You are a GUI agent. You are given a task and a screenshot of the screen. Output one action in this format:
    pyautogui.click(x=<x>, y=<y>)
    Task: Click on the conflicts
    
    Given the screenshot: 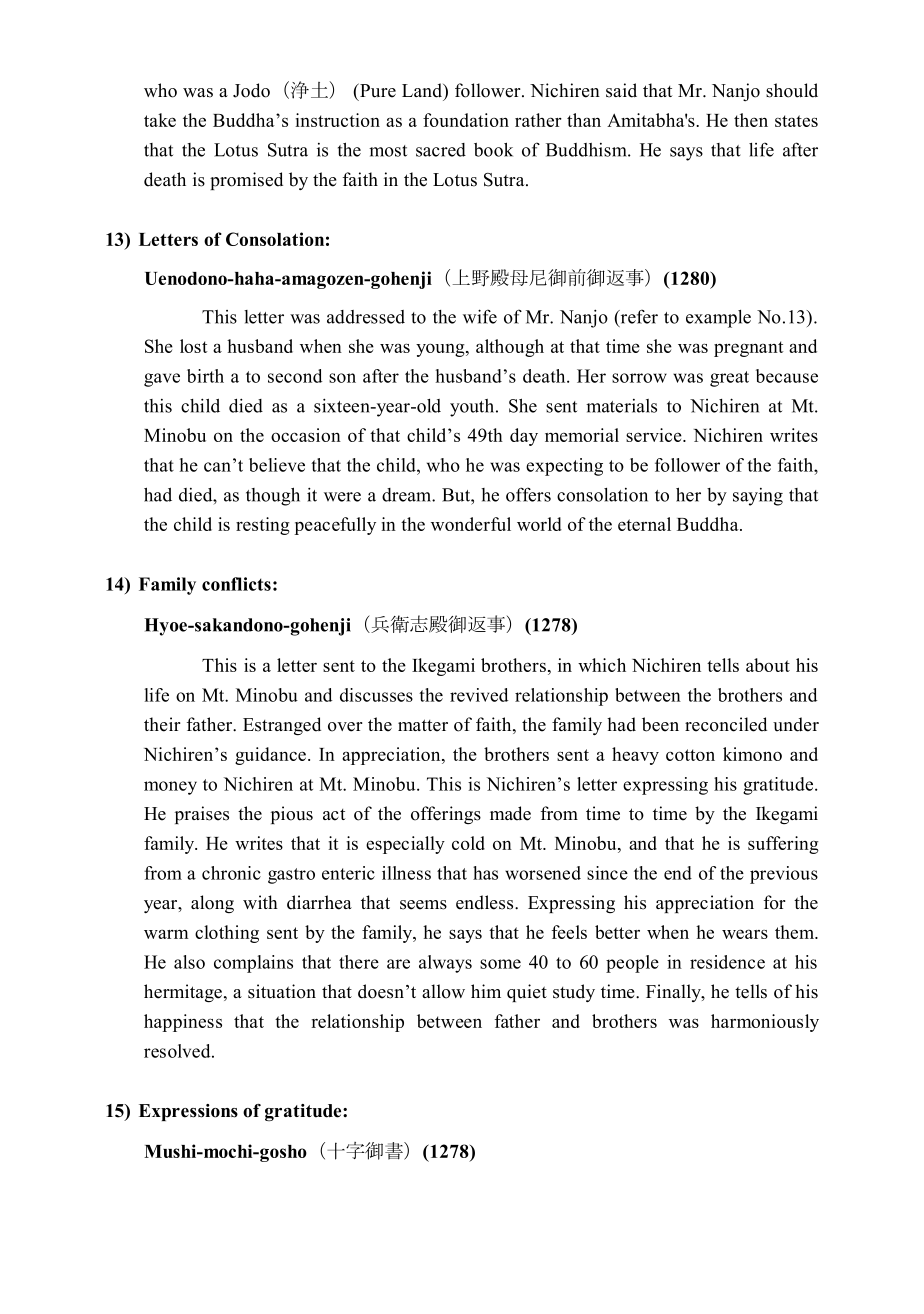 What is the action you would take?
    pyautogui.click(x=236, y=584)
